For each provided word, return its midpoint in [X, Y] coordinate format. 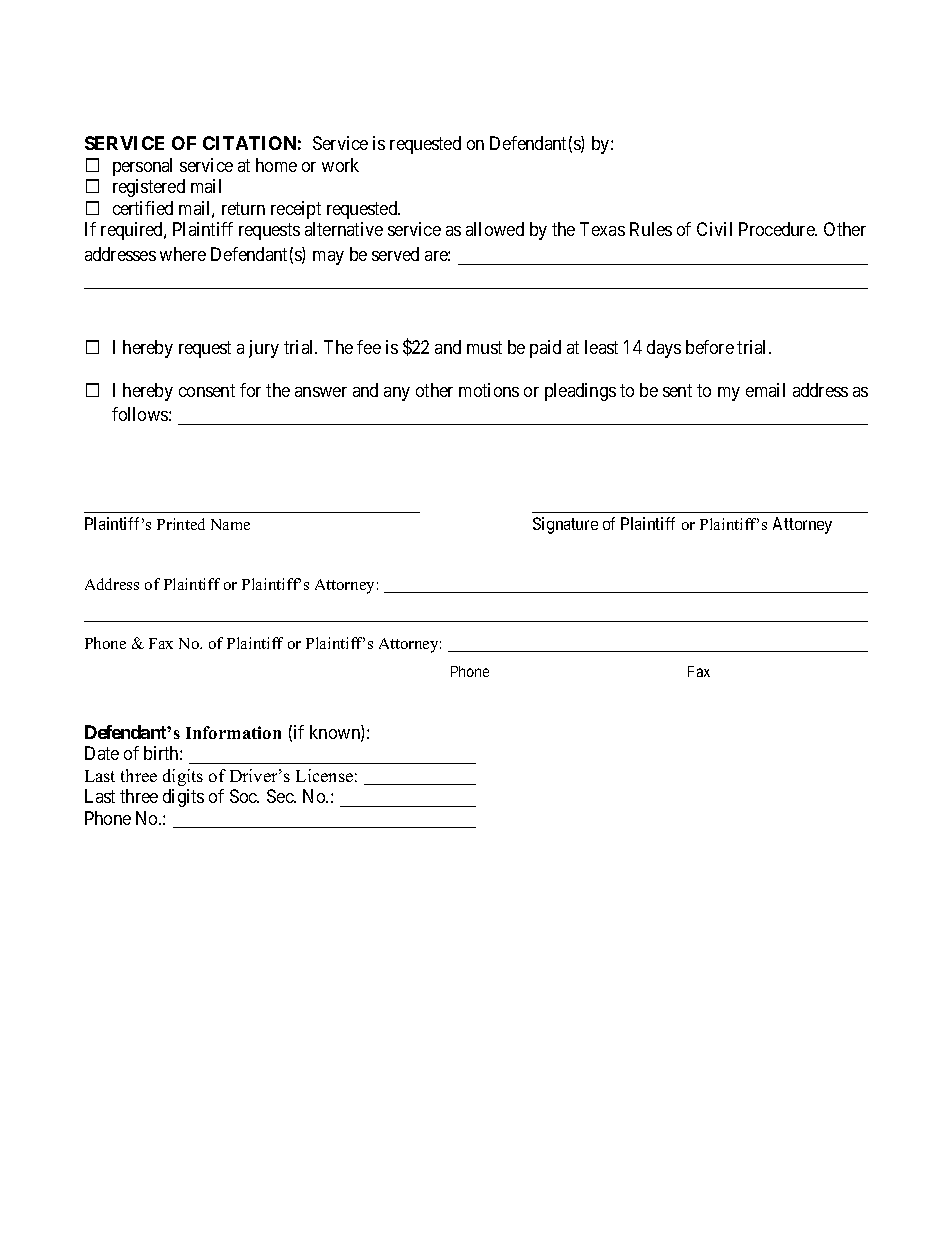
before [710, 347]
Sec [281, 796]
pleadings [580, 392]
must [484, 347]
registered [149, 188]
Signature [565, 525]
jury [264, 349]
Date [102, 753]
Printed [181, 524]
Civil [714, 229]
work [340, 165]
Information [233, 732]
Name [230, 524]
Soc [244, 796]
